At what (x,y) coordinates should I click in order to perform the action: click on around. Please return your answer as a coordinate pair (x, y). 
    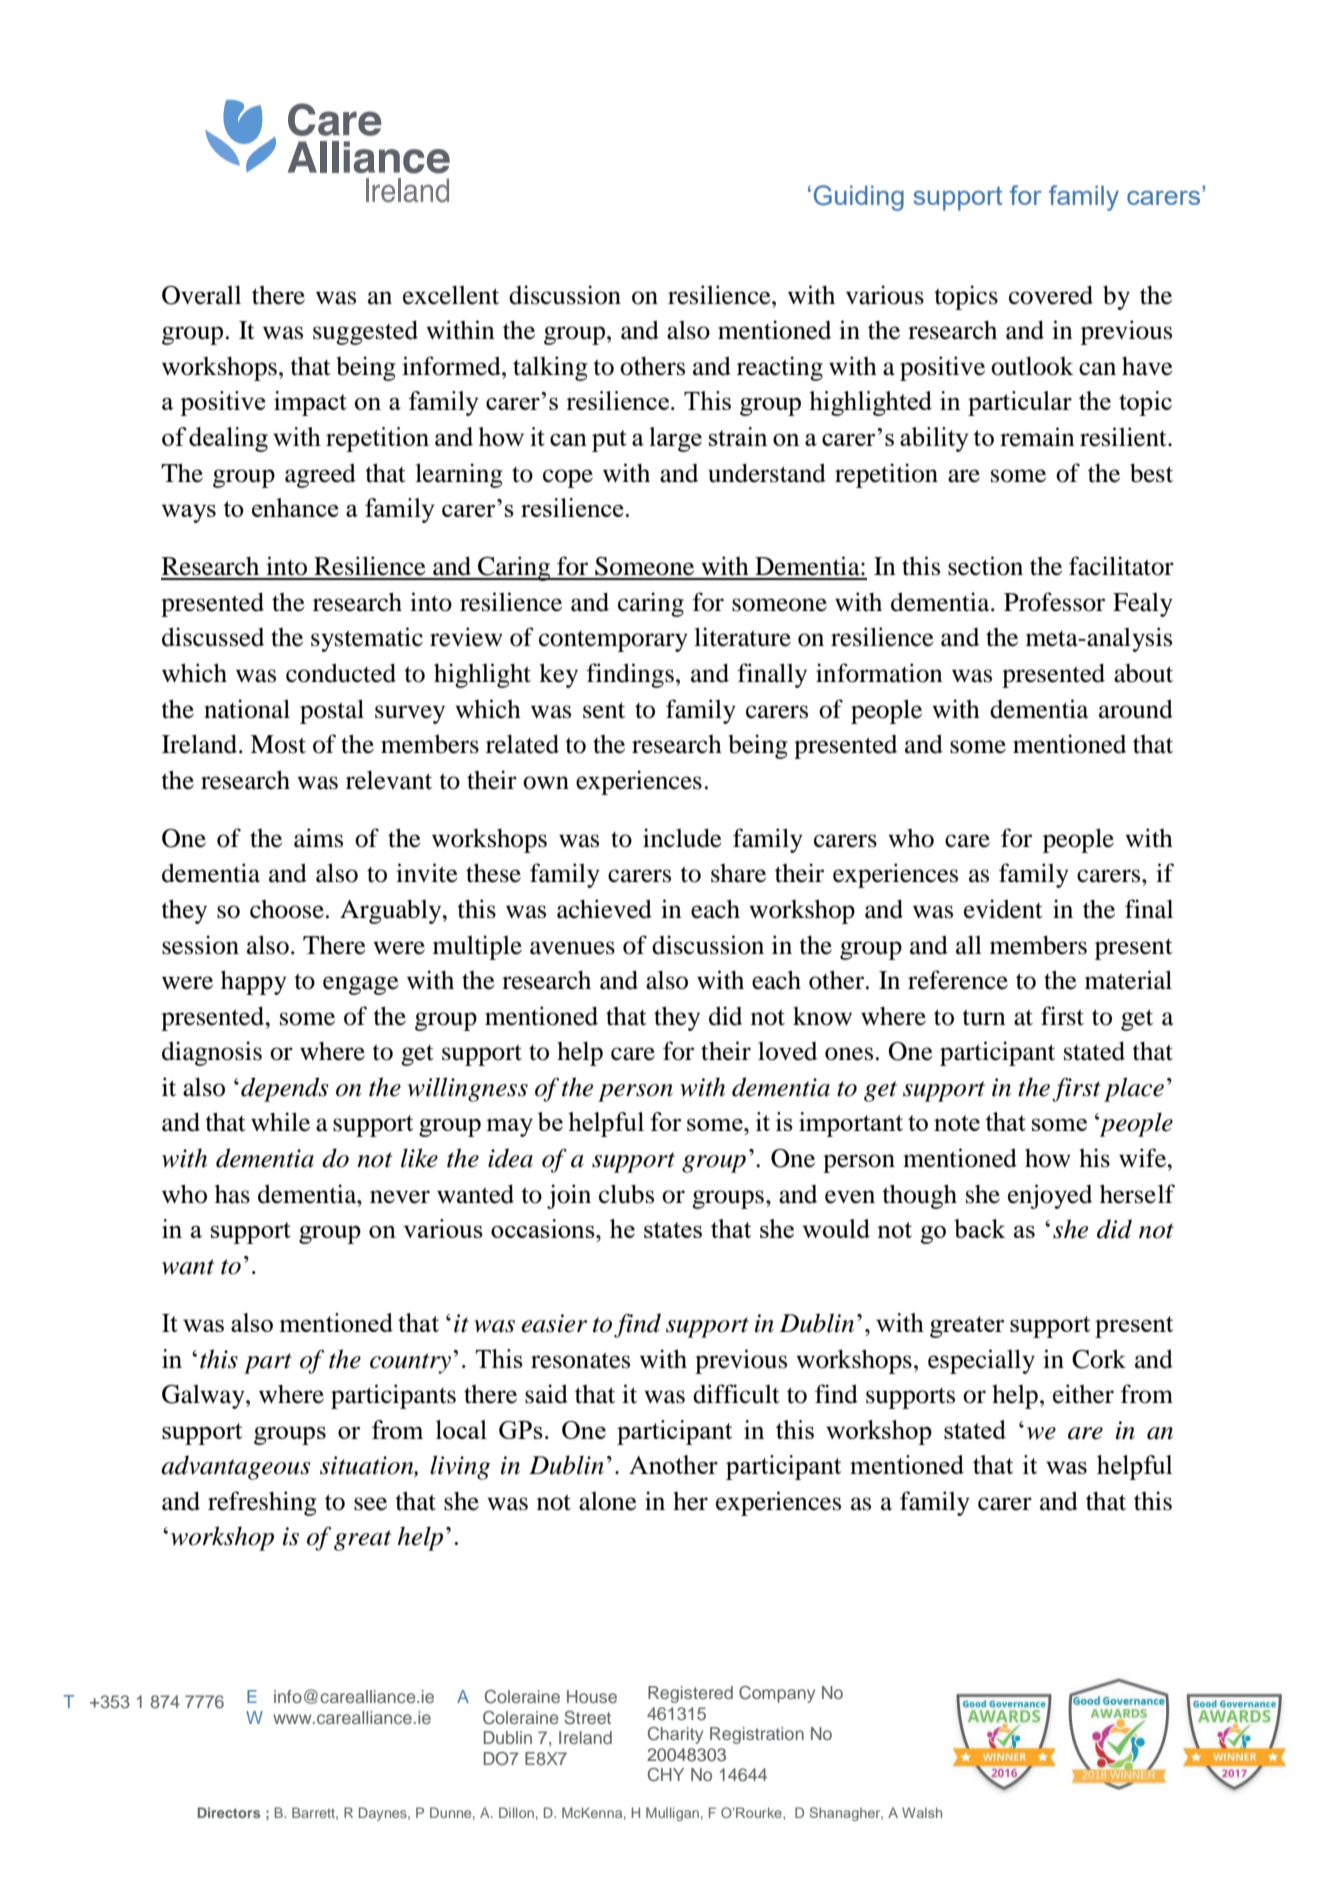
    Looking at the image, I should click on (1136, 709).
